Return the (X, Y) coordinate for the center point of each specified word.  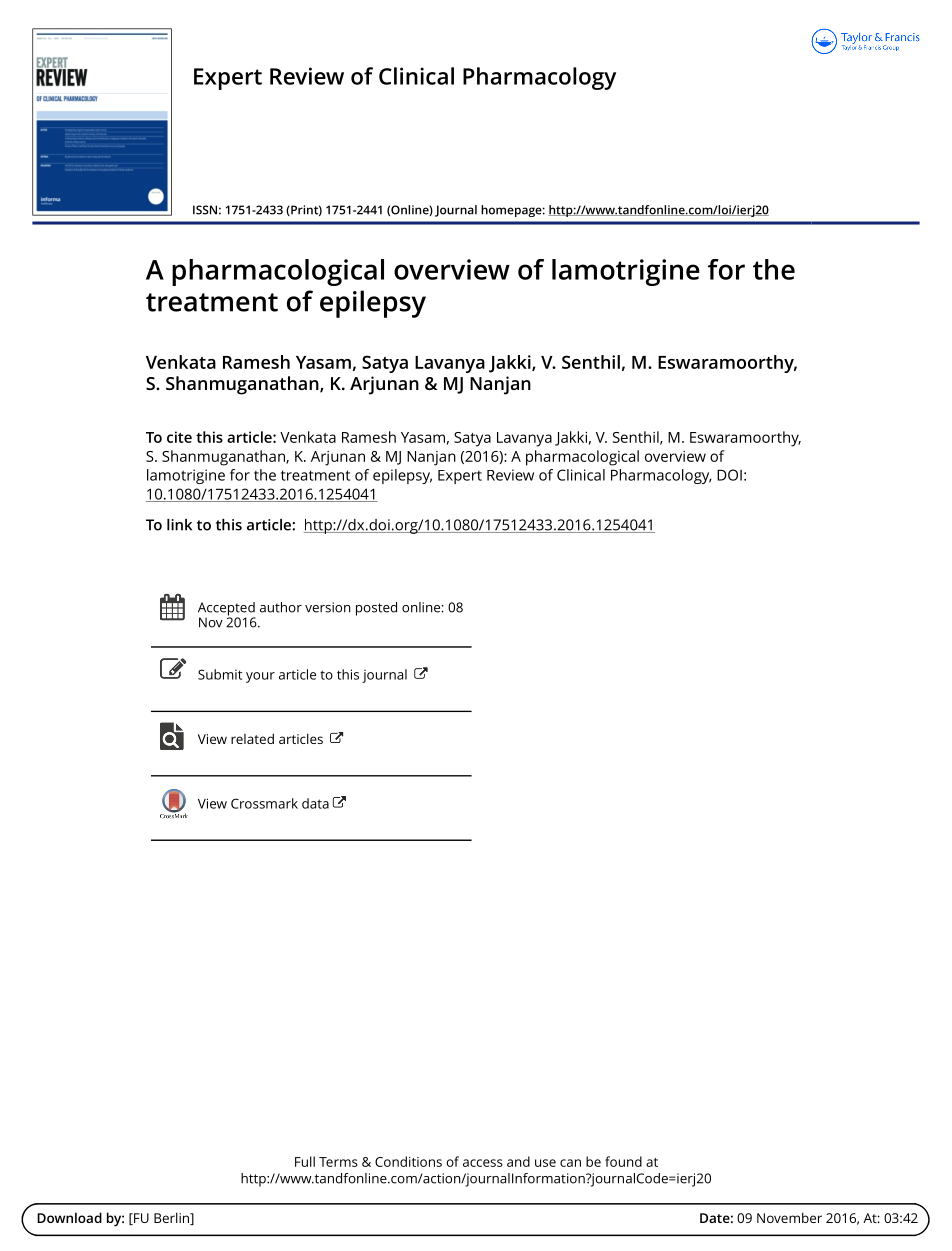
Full (305, 1161)
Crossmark (264, 803)
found (623, 1161)
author (281, 607)
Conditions (408, 1161)
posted (376, 609)
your (260, 677)
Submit (220, 674)
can (570, 1163)
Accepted (227, 610)
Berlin (172, 1218)
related (252, 738)
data (315, 803)
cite (179, 437)
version (328, 607)
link (179, 525)
